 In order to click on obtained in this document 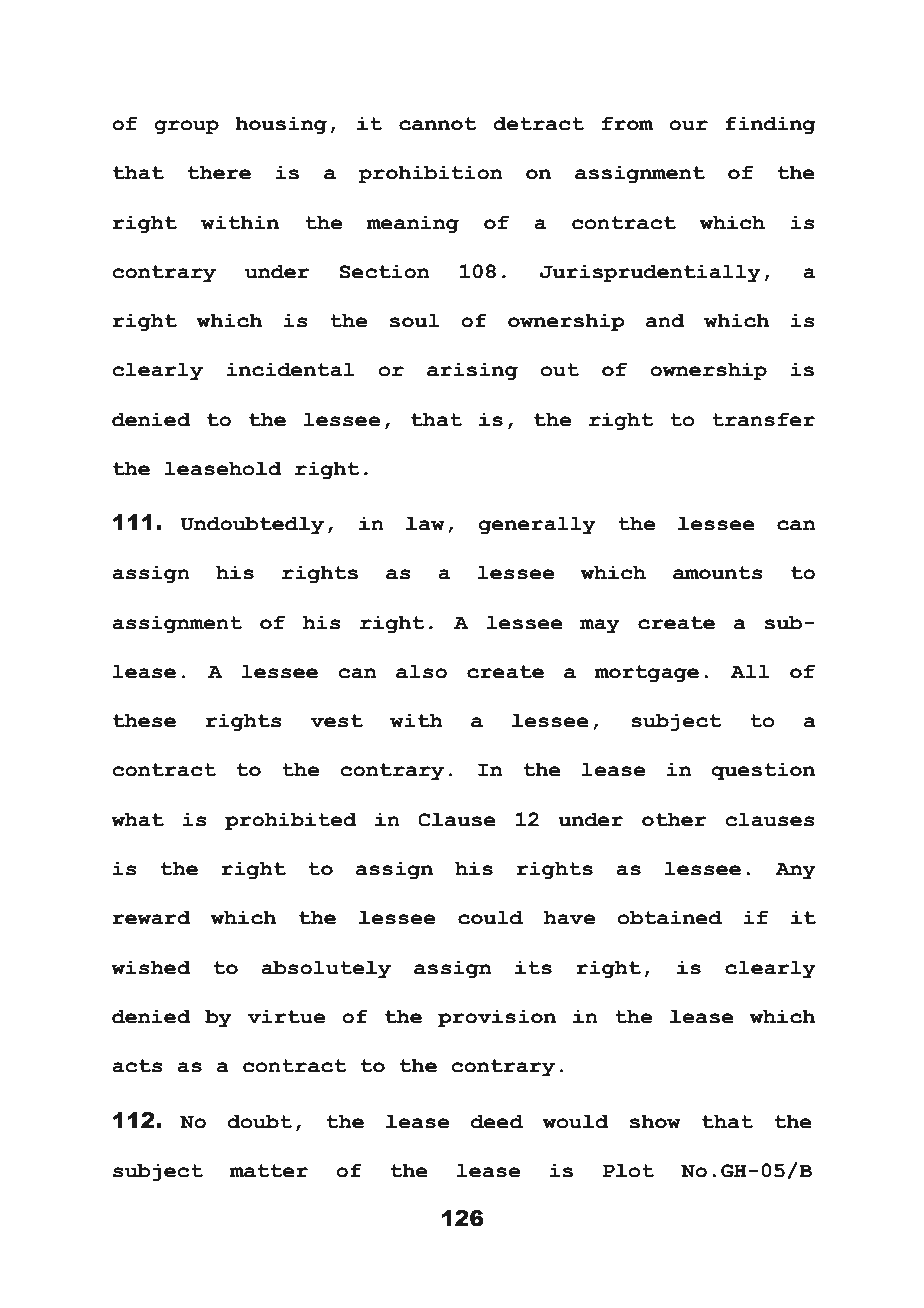, I will do `click(670, 917)`.
